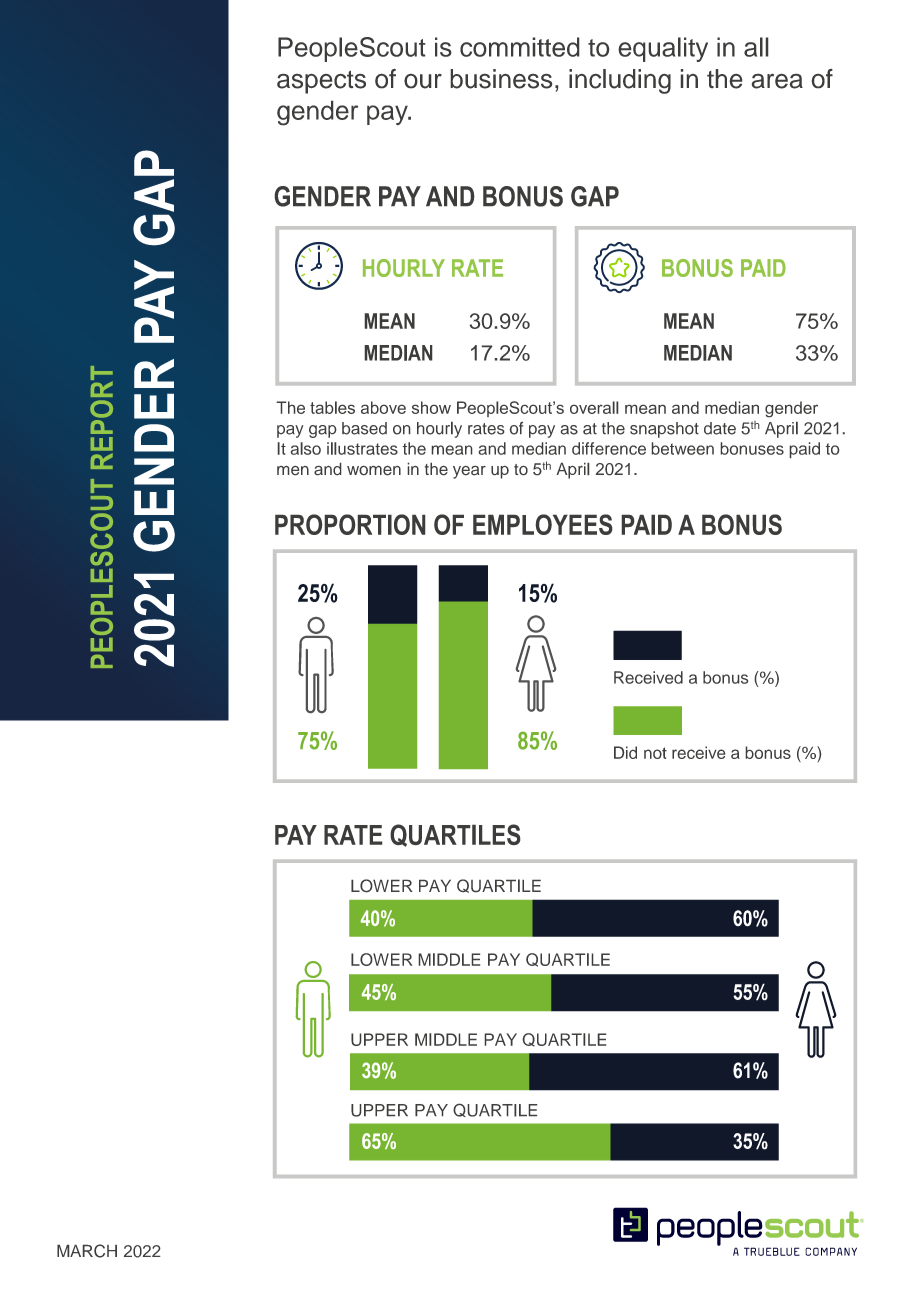 Image resolution: width=924 pixels, height=1303 pixels. I want to click on aspects, so click(321, 82).
